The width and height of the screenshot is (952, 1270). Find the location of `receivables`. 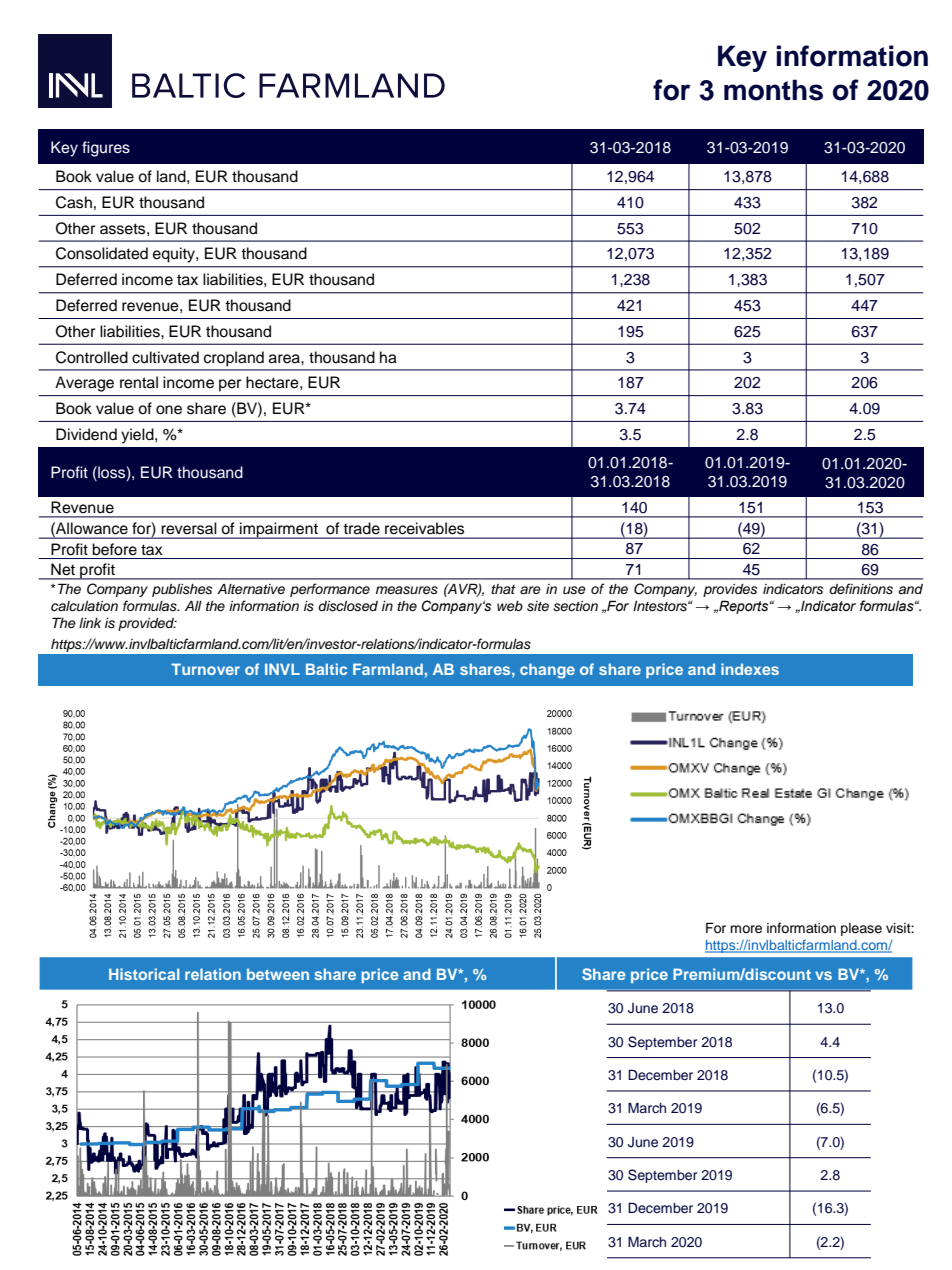

receivables is located at coordinates (424, 528).
